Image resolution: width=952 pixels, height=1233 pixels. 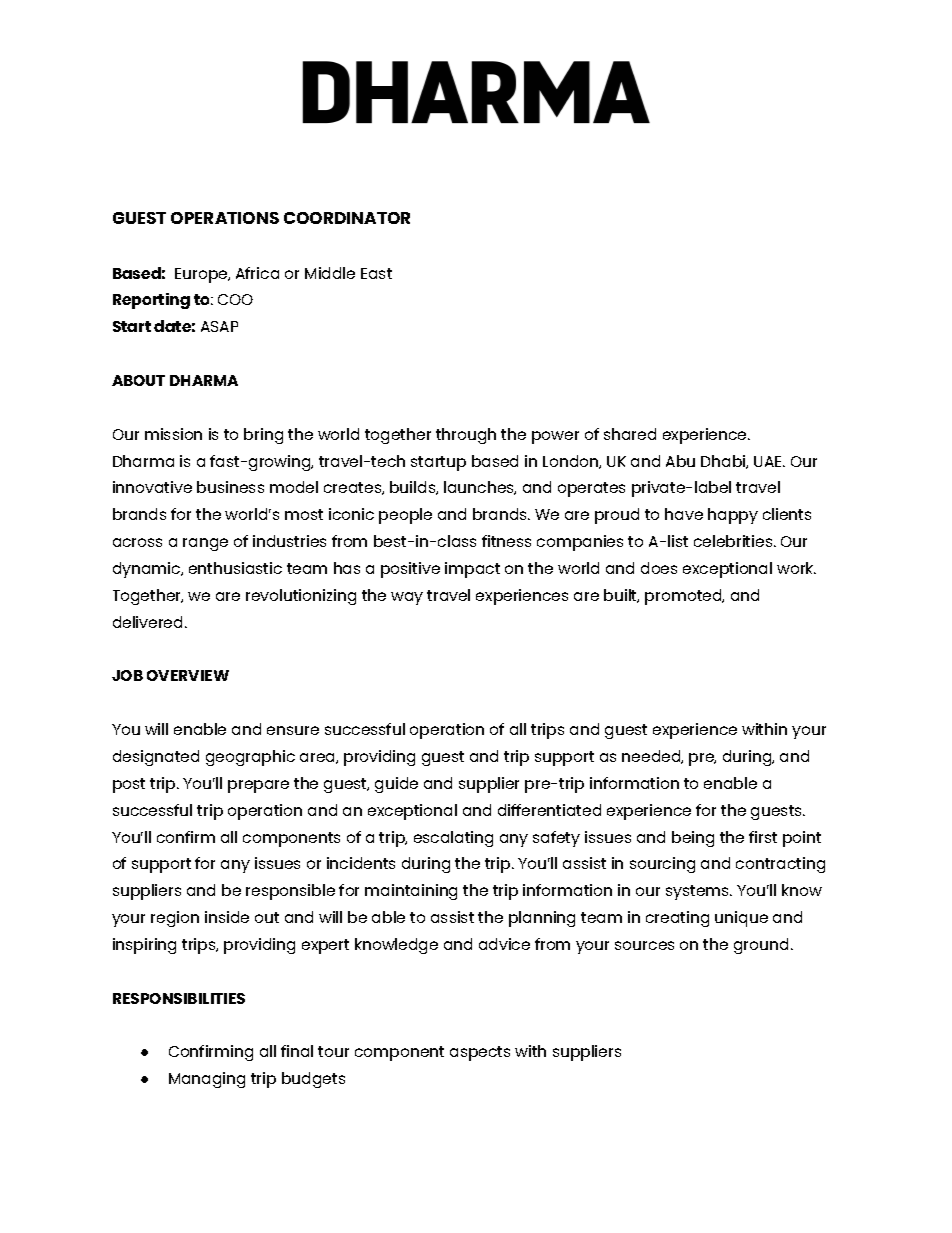 What do you see at coordinates (630, 434) in the screenshot?
I see `shared` at bounding box center [630, 434].
